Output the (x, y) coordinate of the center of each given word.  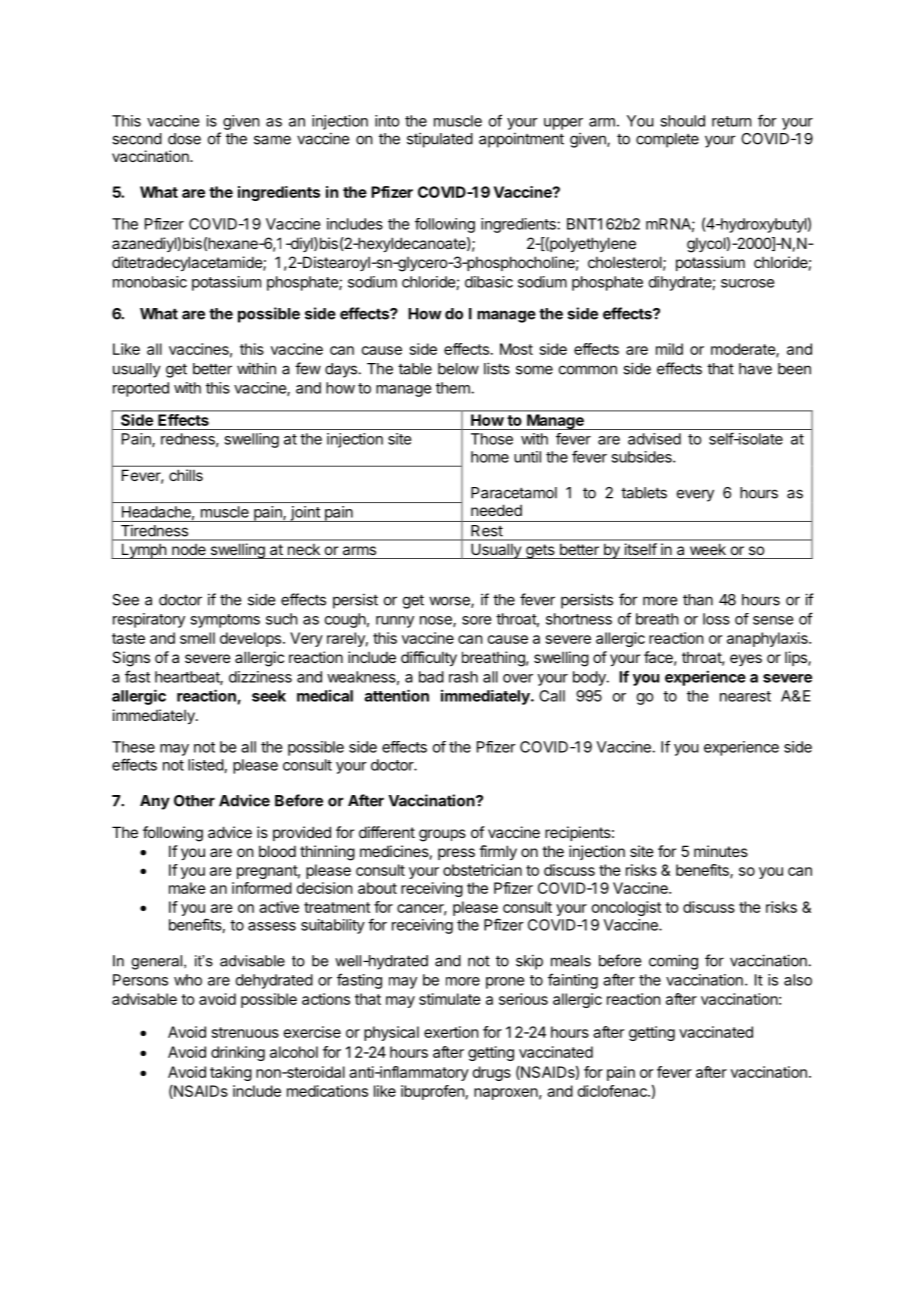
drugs (492, 1073)
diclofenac (613, 1091)
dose (184, 139)
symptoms (225, 621)
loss (716, 619)
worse (450, 602)
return (731, 121)
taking (231, 1073)
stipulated (440, 140)
